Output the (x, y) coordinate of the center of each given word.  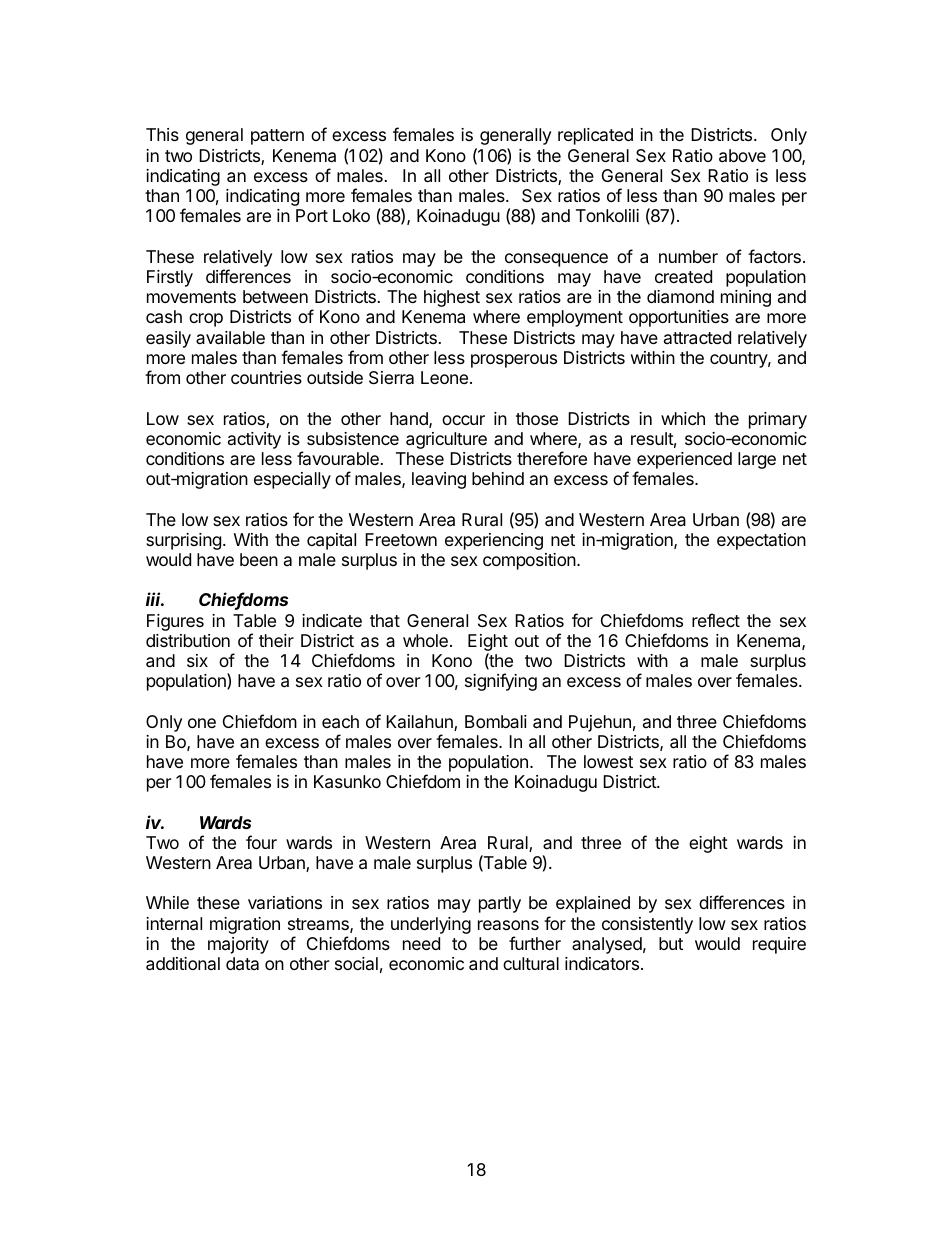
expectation (761, 541)
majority (238, 945)
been (259, 559)
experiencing (494, 541)
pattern (277, 137)
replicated (595, 136)
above (742, 156)
